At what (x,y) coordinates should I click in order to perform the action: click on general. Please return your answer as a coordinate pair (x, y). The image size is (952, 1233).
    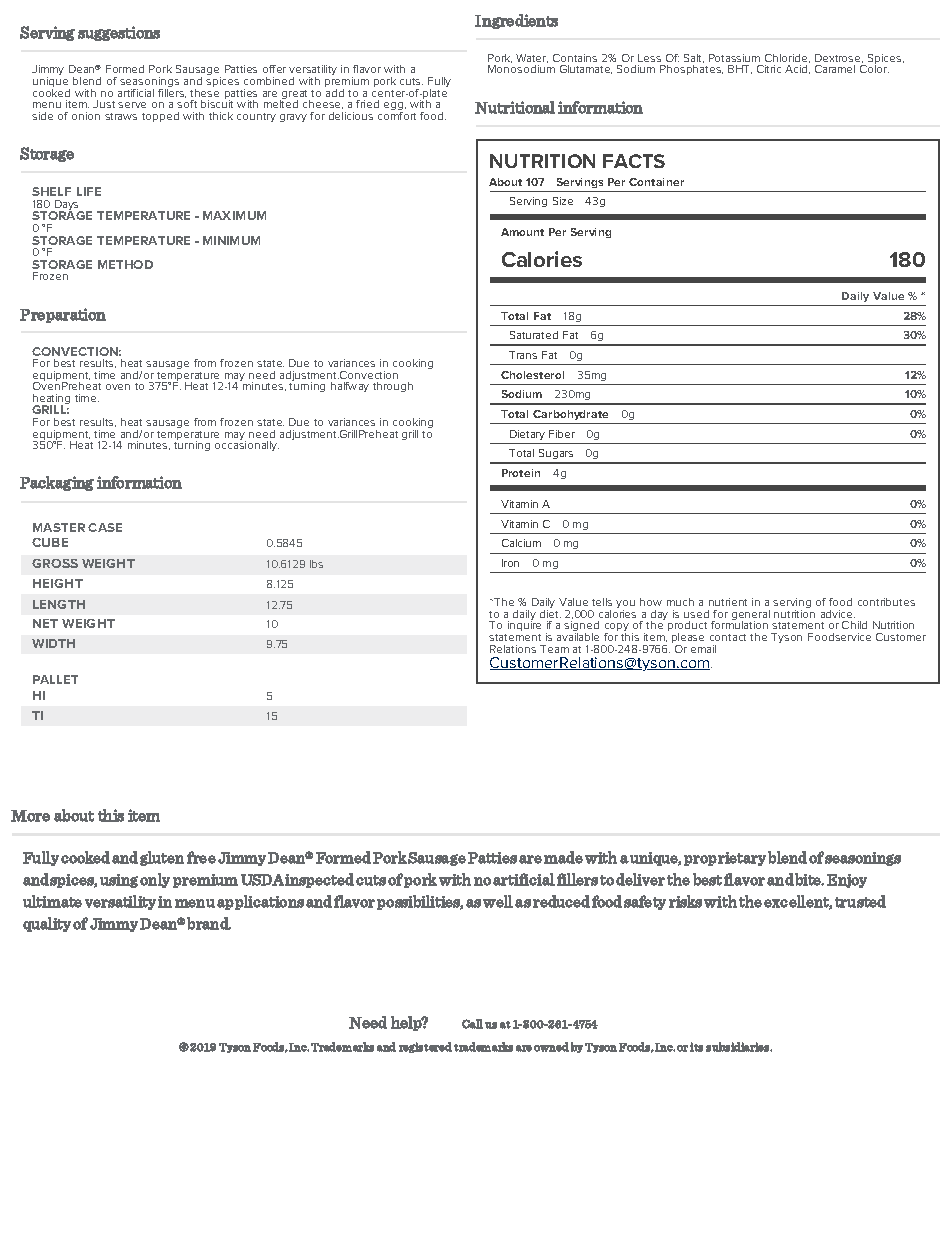
    Looking at the image, I should click on (751, 616).
